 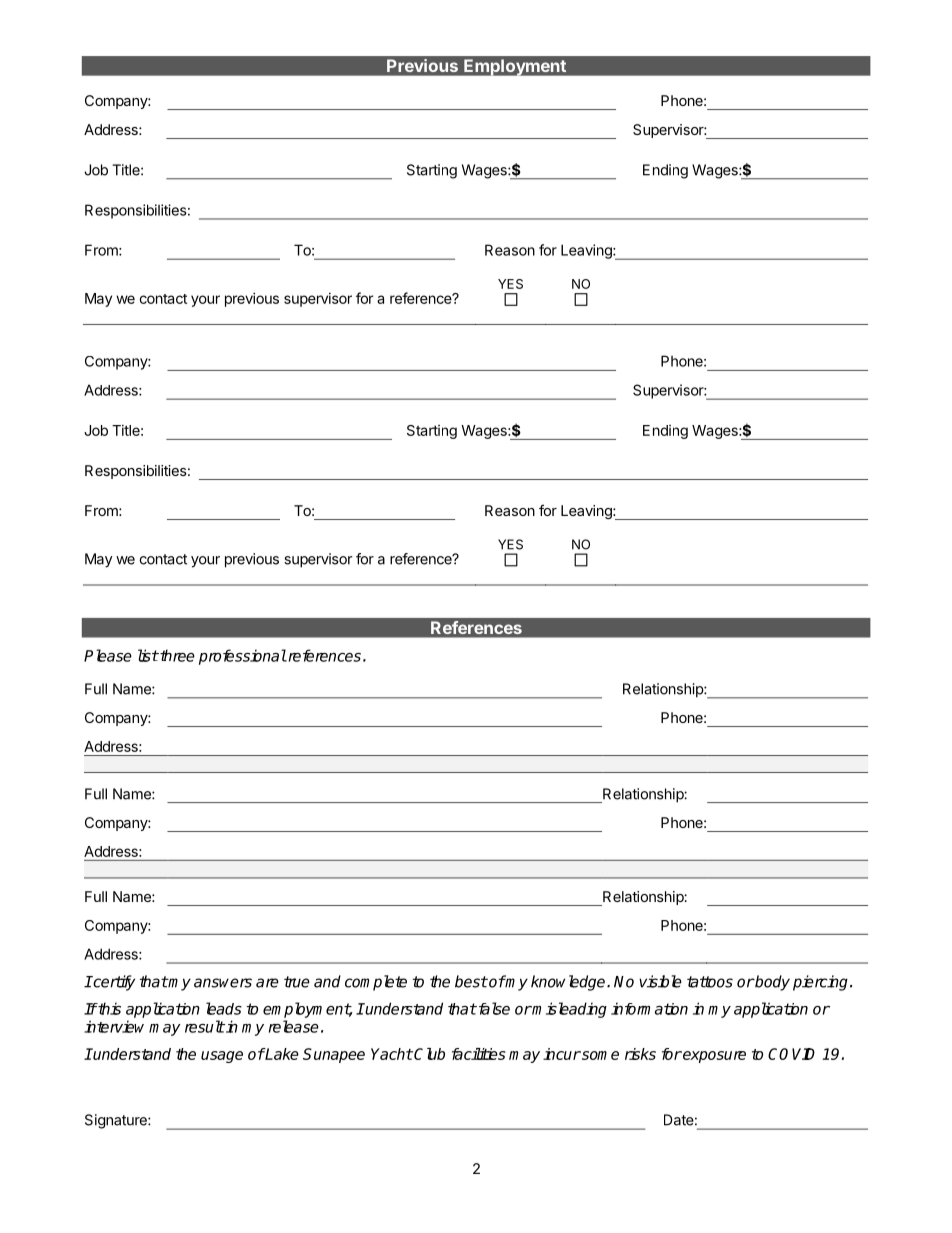 I want to click on Signature, so click(x=117, y=1121).
